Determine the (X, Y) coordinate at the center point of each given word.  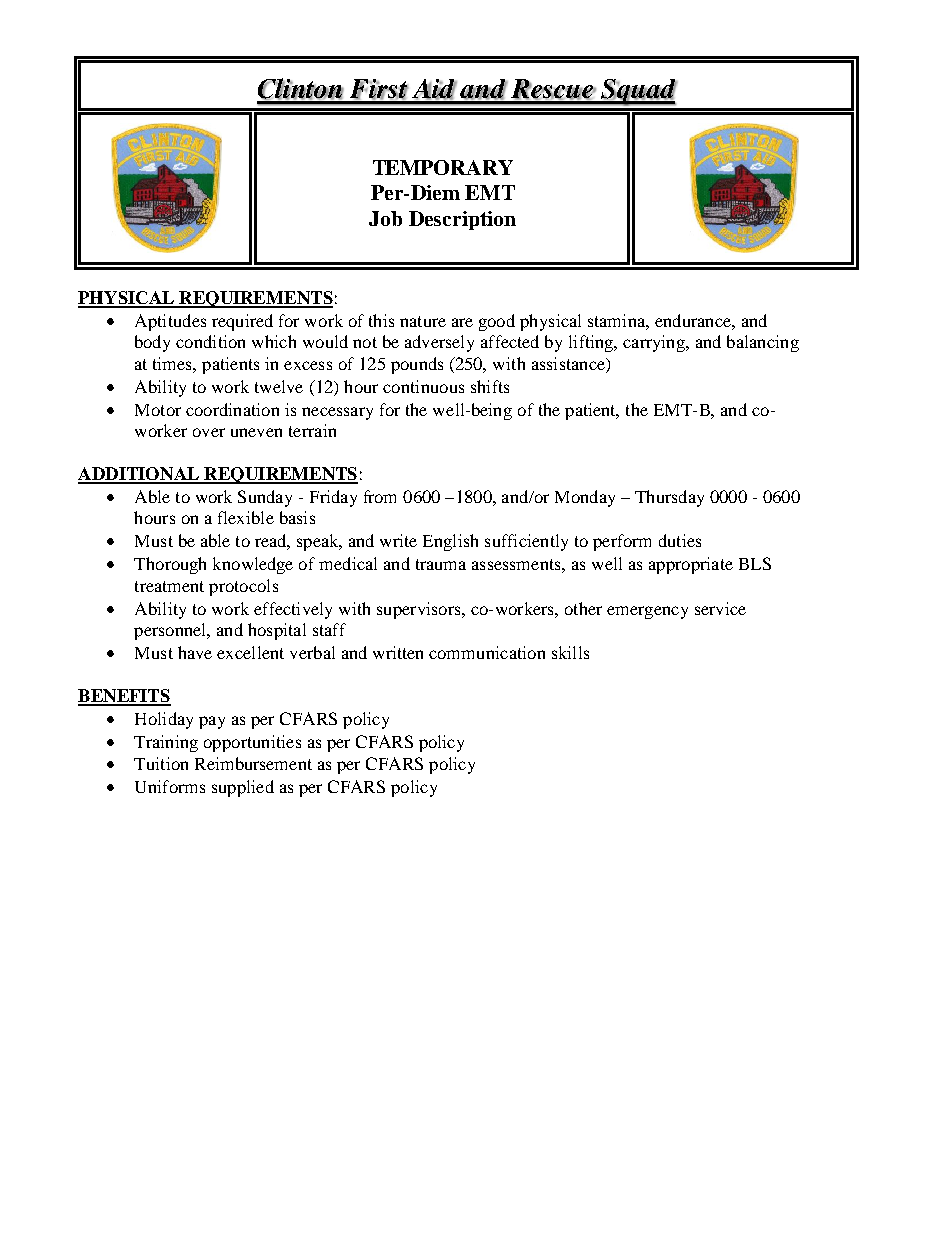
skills (570, 652)
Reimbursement (253, 763)
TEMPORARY (443, 167)
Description (462, 220)
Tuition (161, 763)
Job (385, 218)
